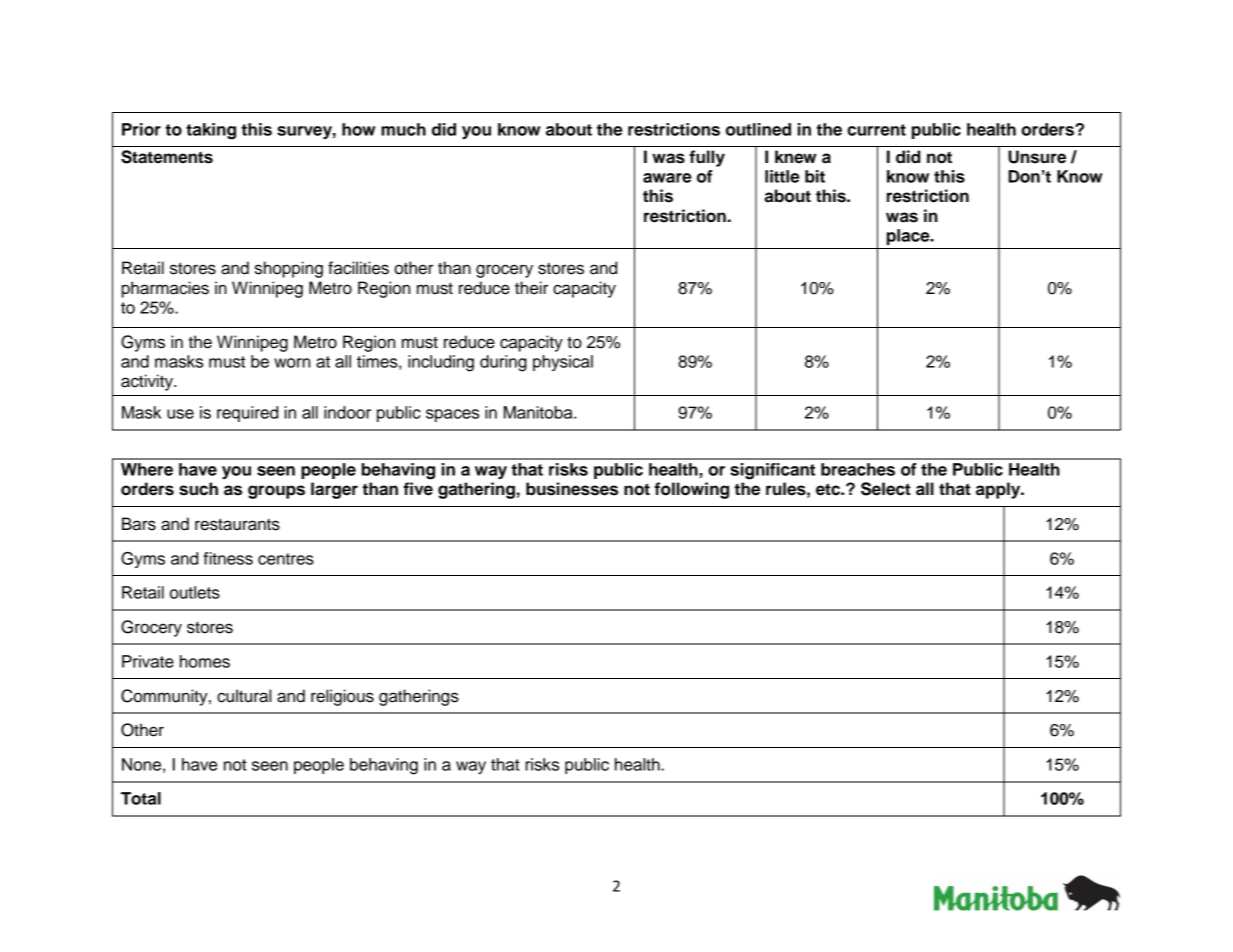 The height and width of the page is (952, 1233). What do you see at coordinates (667, 178) in the page?
I see `aware` at bounding box center [667, 178].
